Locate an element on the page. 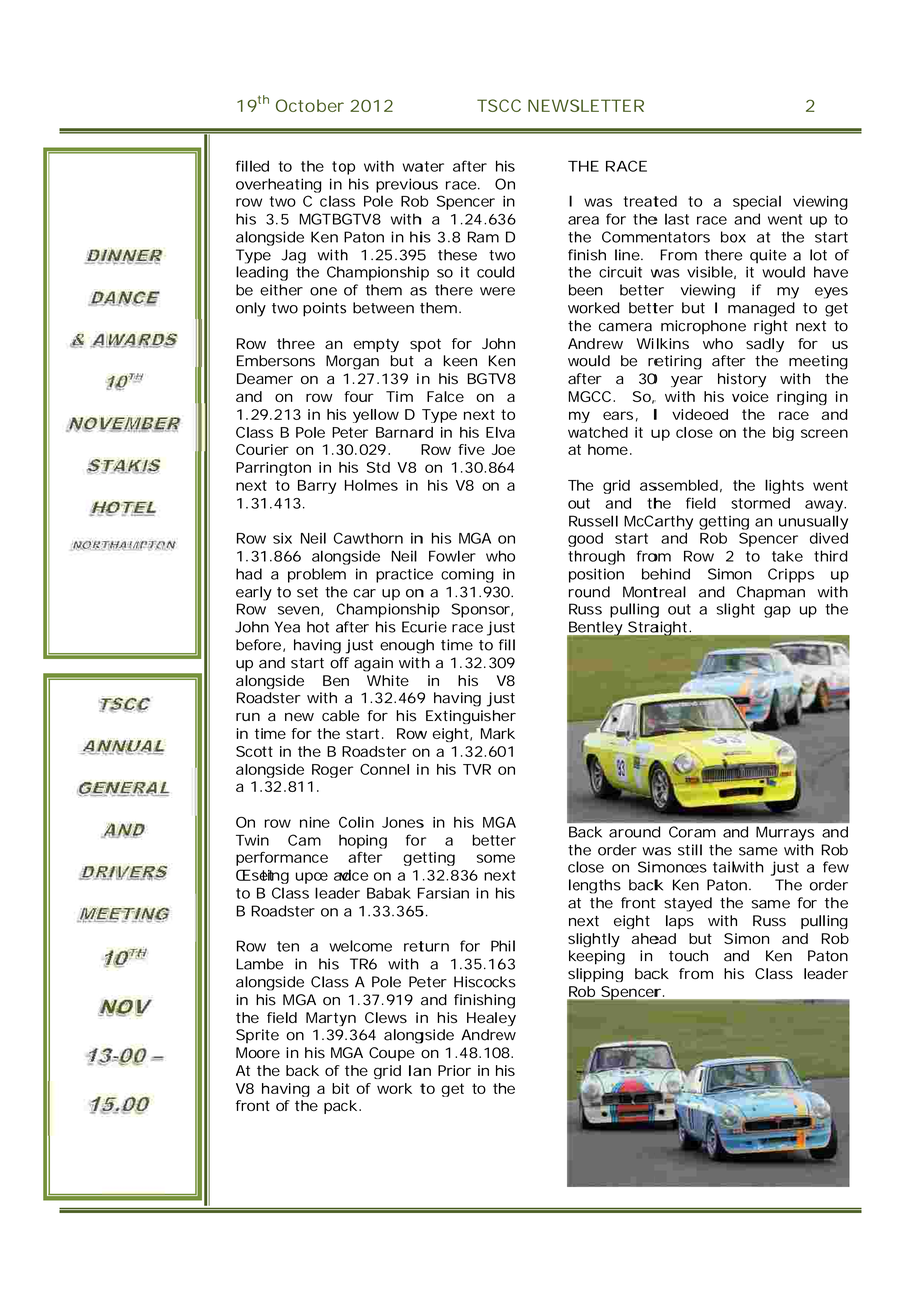 The image size is (924, 1307). Heal is located at coordinates (482, 1017).
